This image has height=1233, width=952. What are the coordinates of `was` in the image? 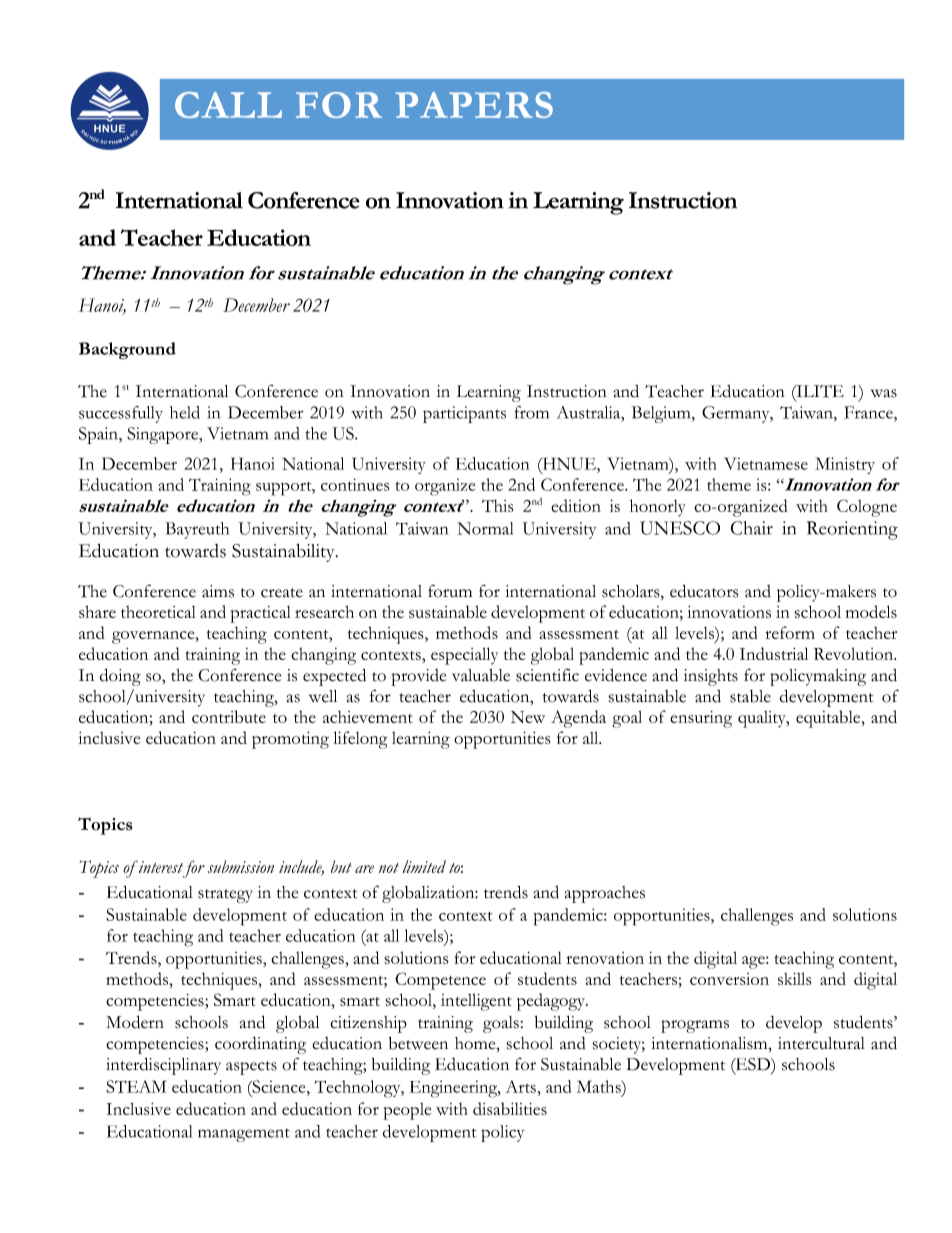 It's located at (884, 393).
